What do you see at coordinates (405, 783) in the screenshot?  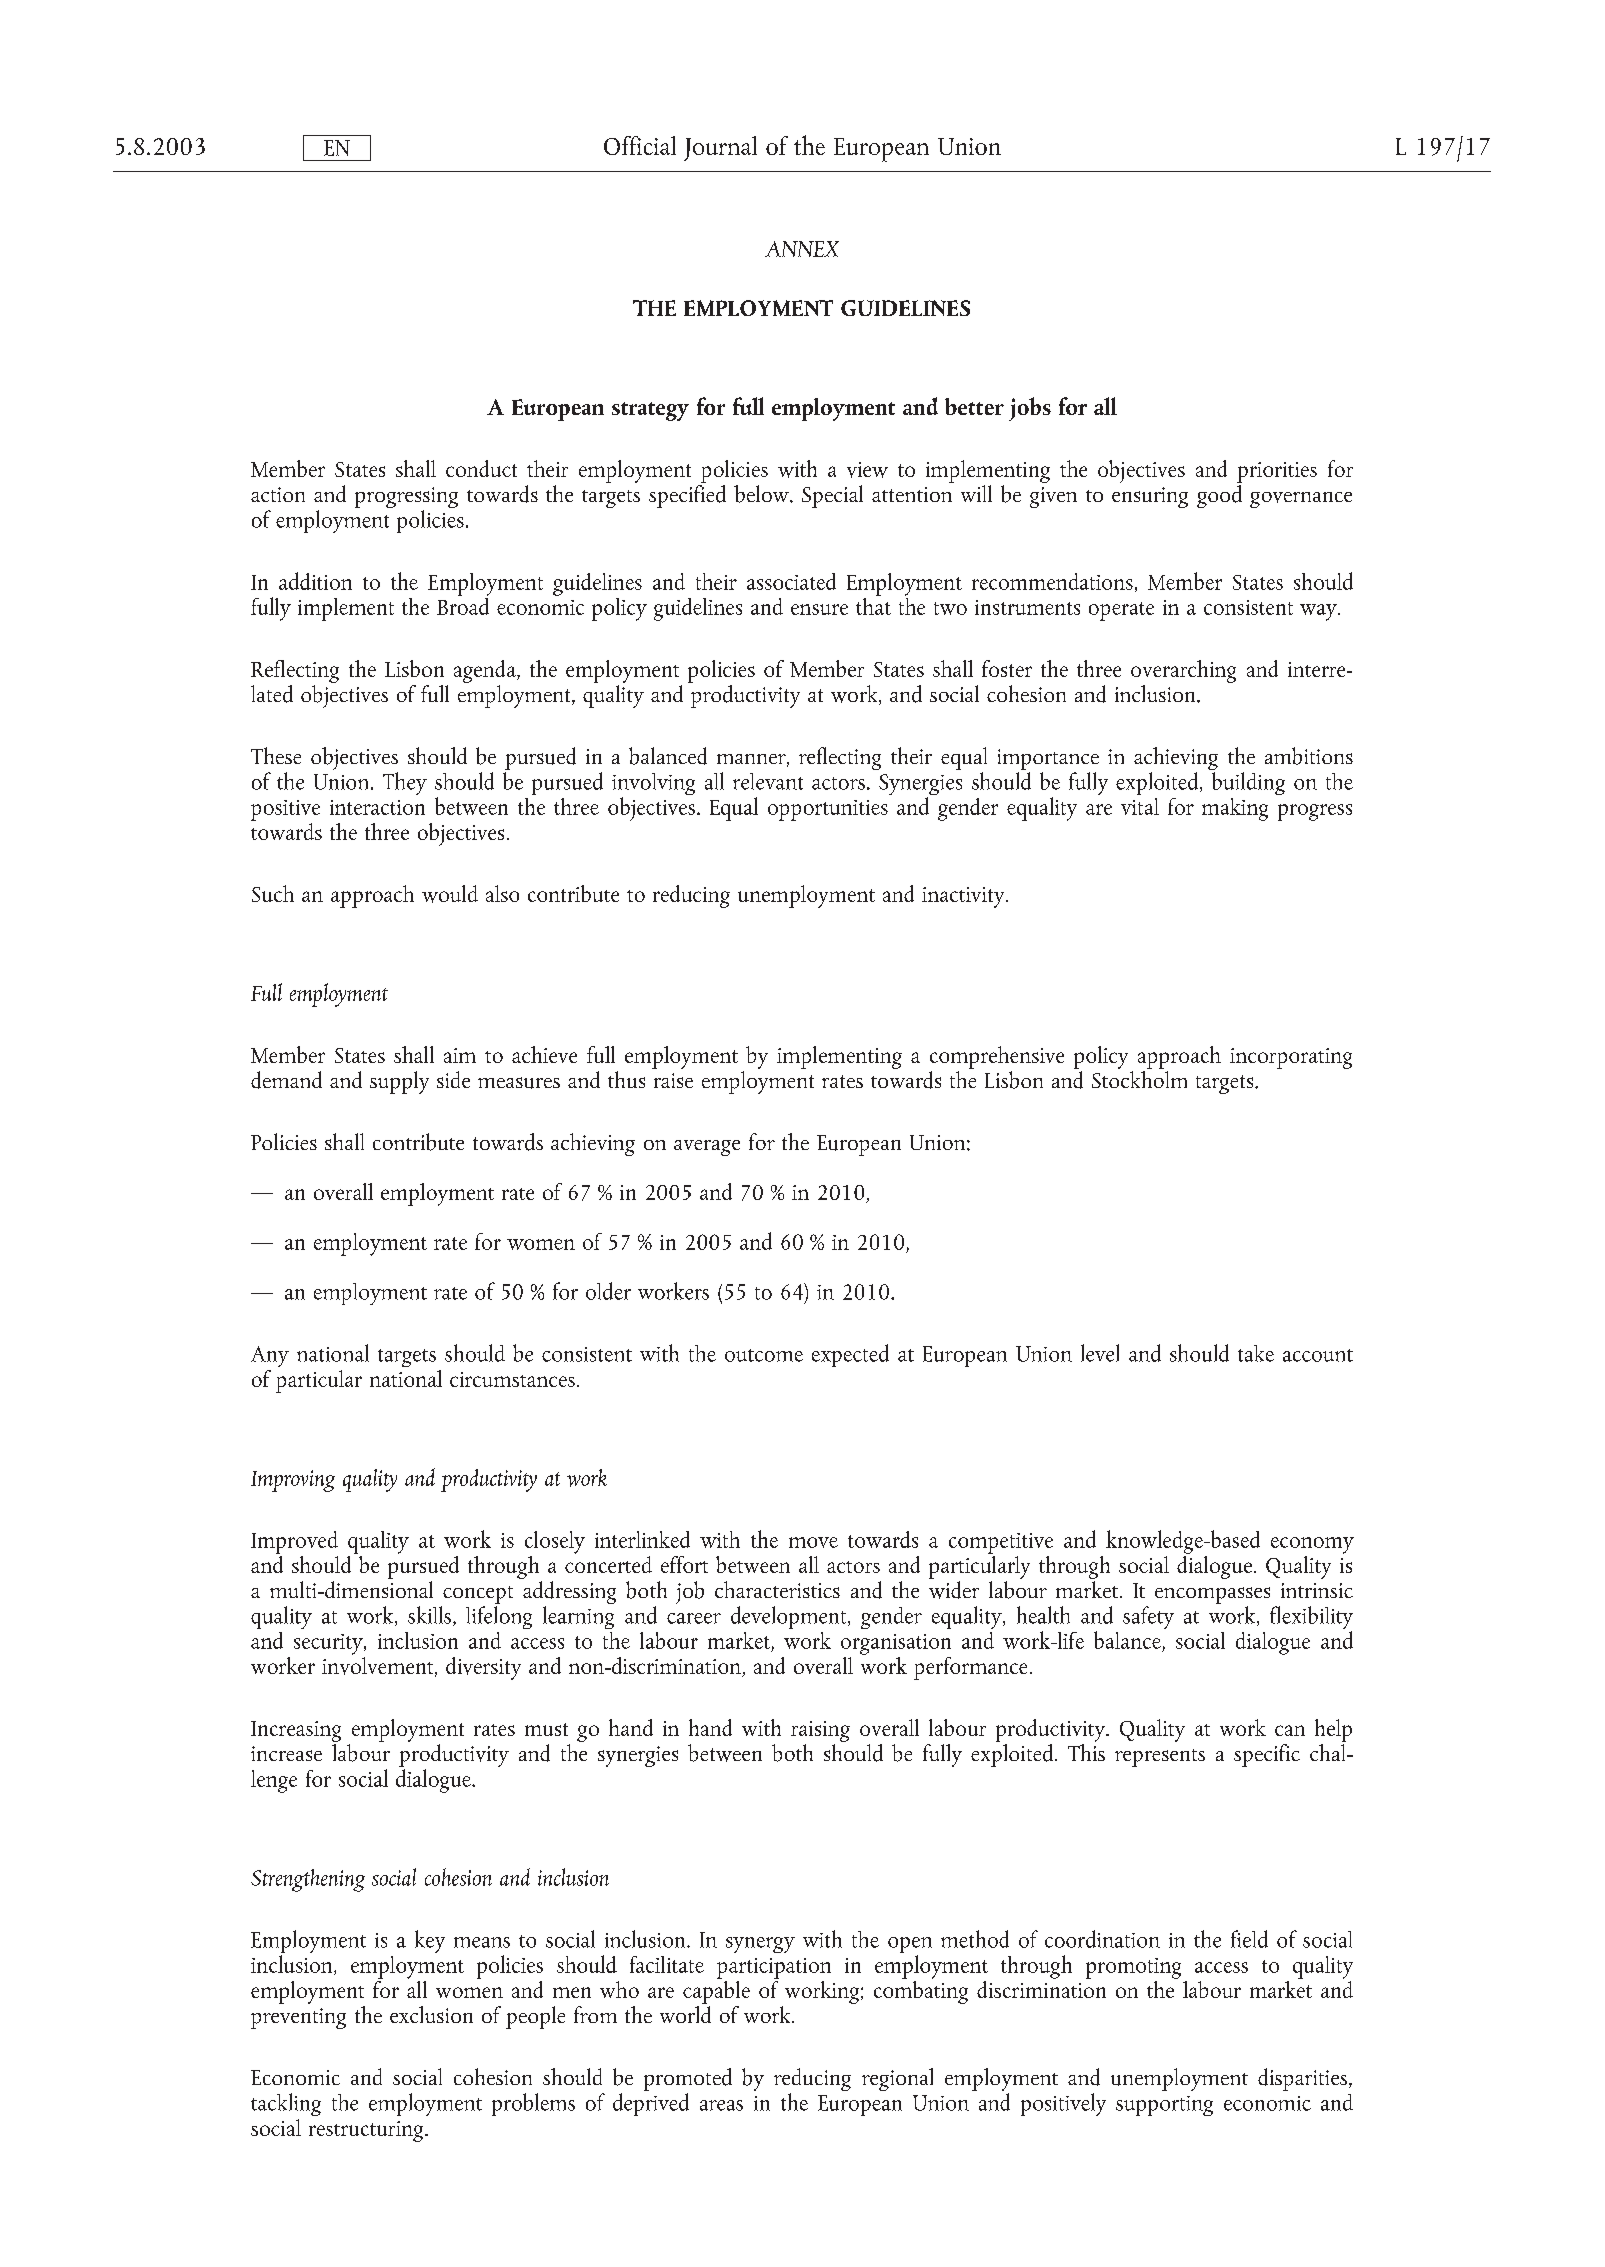 I see `They` at bounding box center [405, 783].
